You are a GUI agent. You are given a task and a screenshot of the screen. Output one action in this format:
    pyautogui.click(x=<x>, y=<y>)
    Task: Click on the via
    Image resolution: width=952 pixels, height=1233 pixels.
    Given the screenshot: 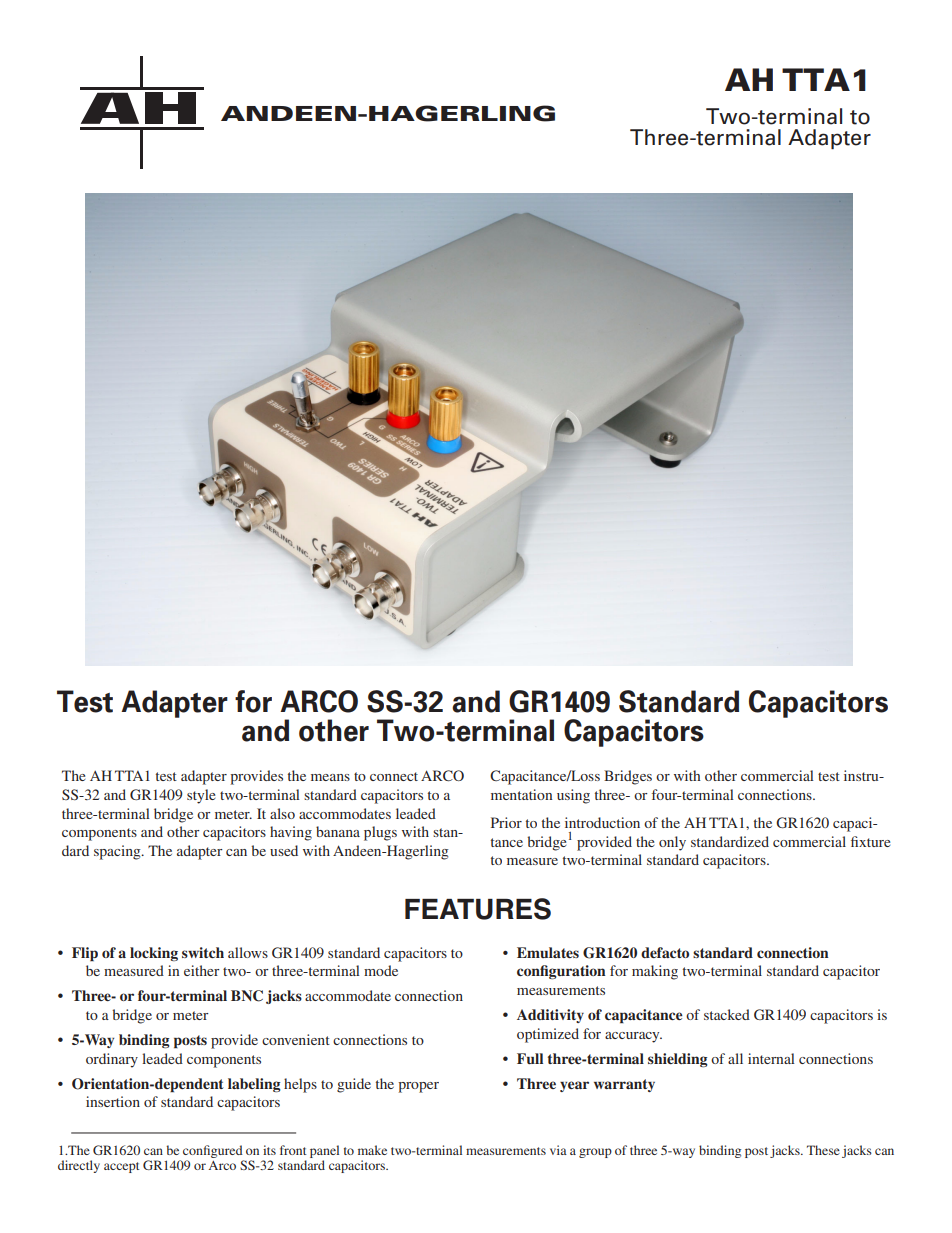 What is the action you would take?
    pyautogui.click(x=558, y=1150)
